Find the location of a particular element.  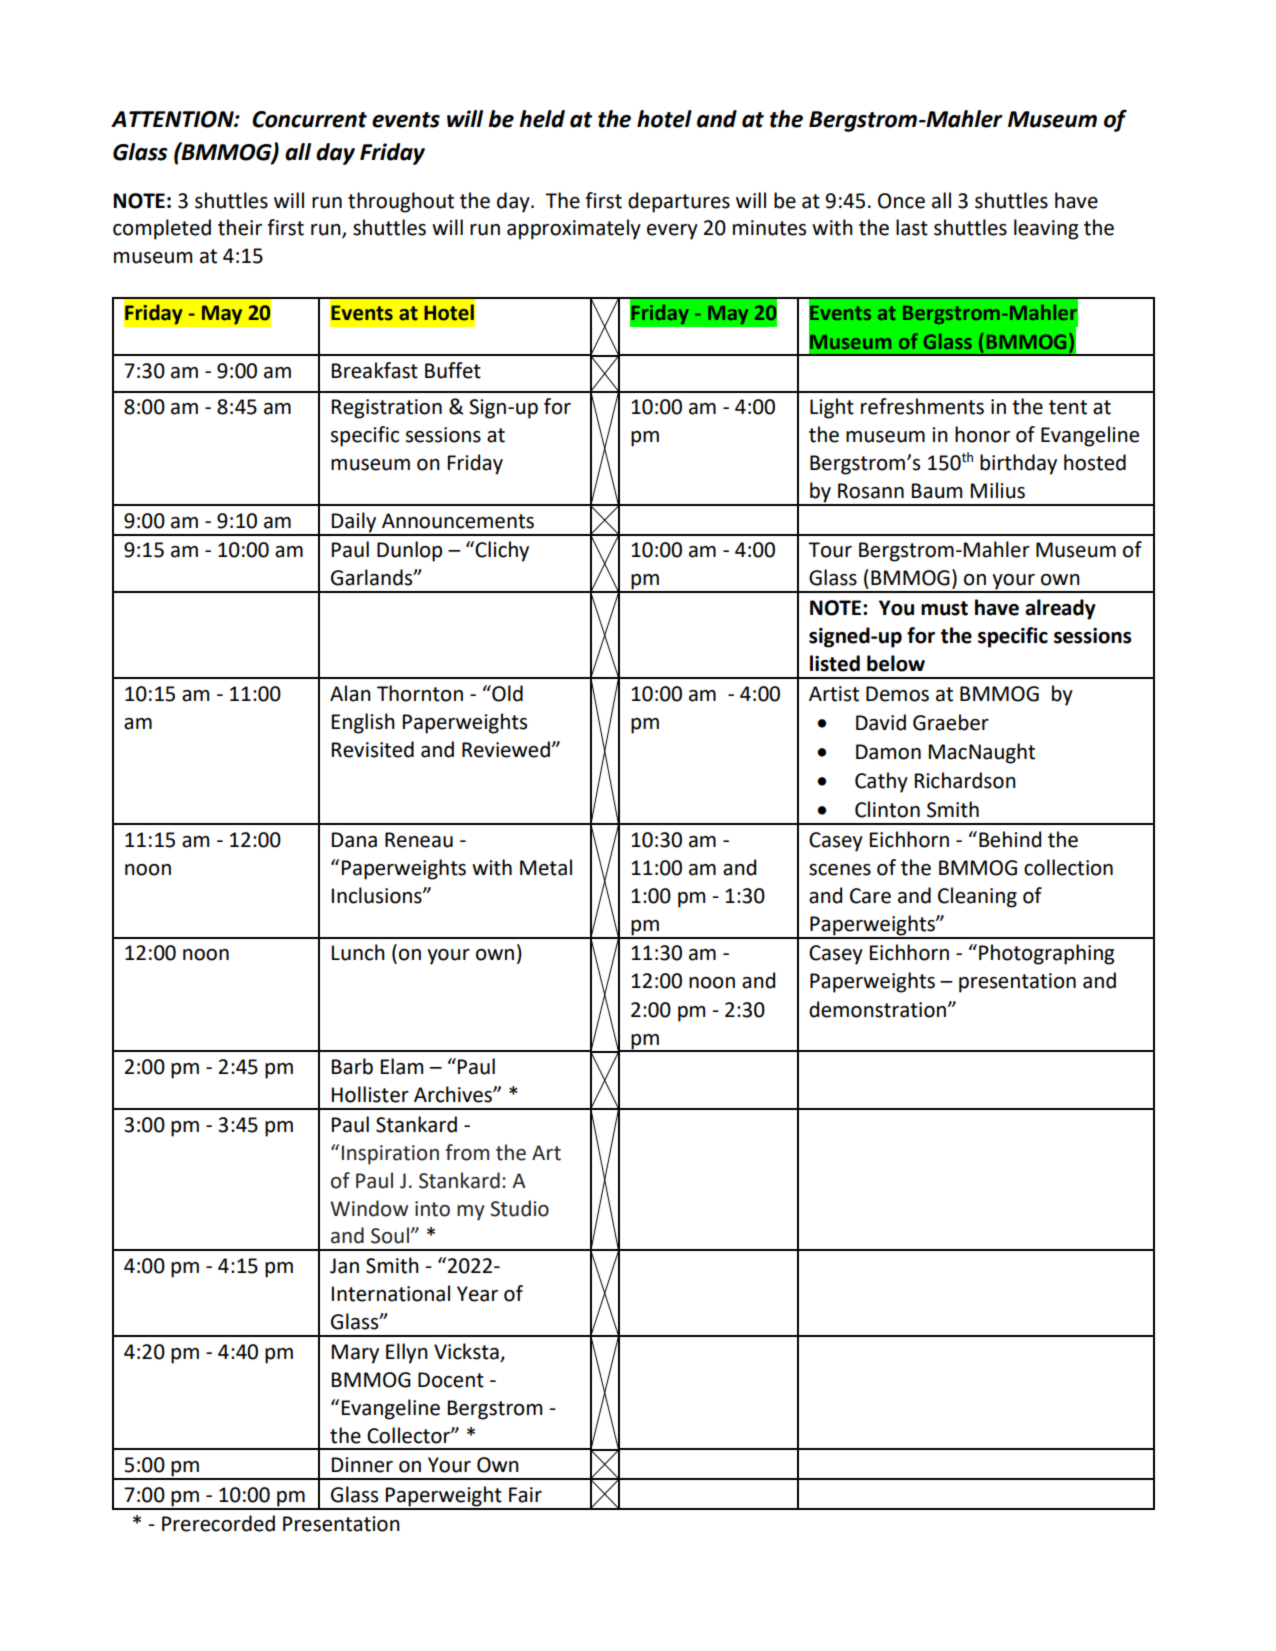

Dana is located at coordinates (354, 840).
